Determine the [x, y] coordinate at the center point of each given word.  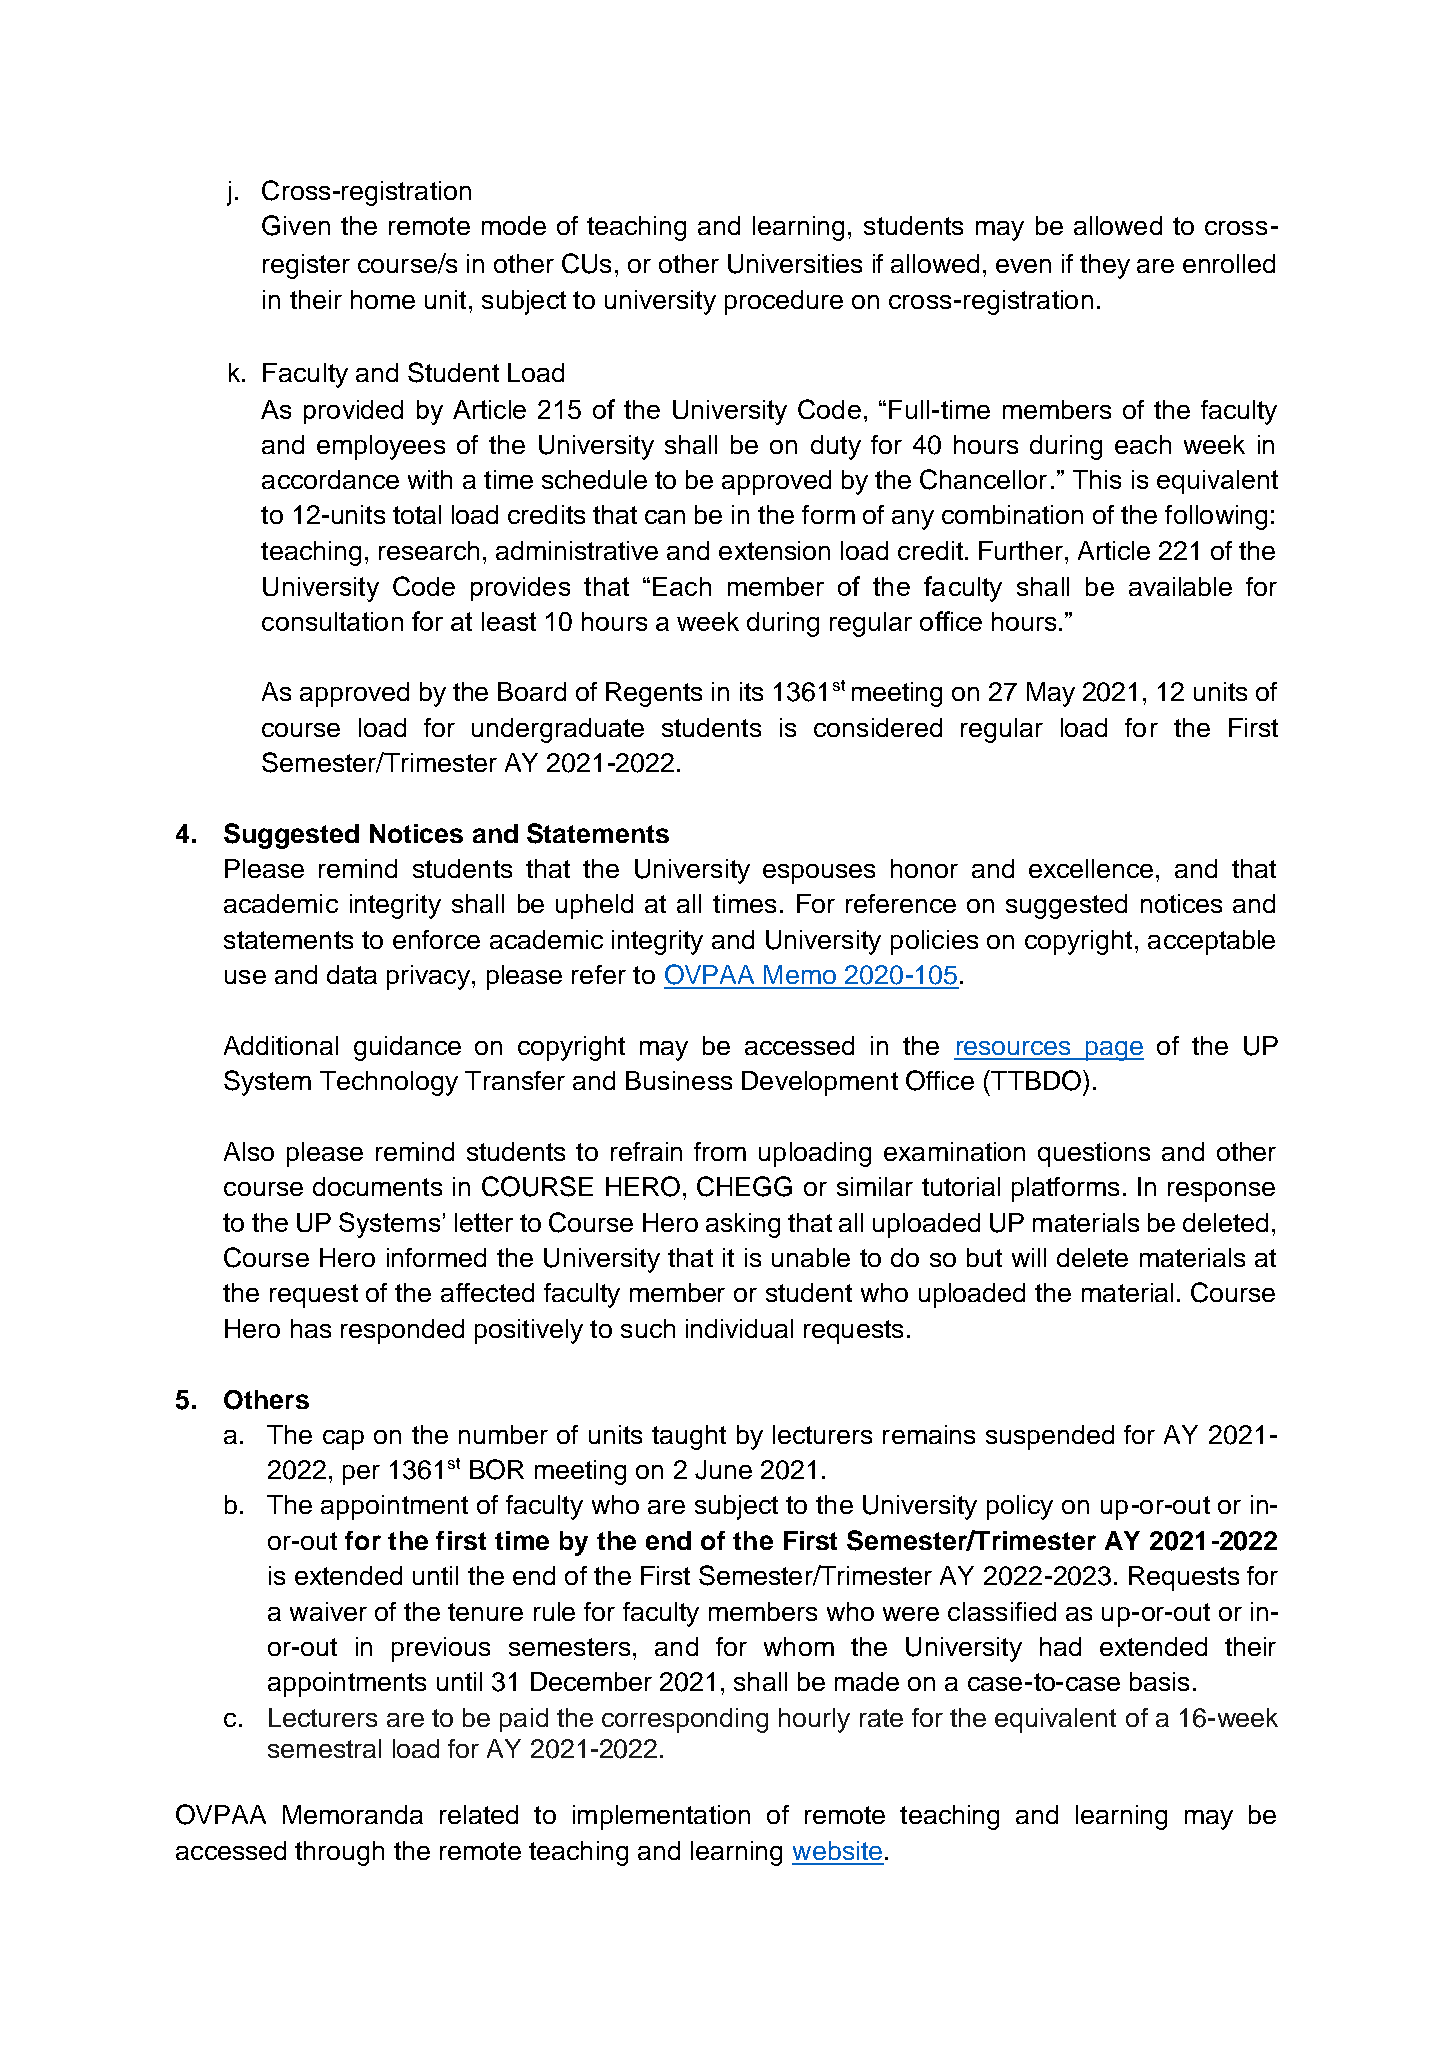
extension [774, 550]
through [339, 1853]
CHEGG [744, 1186]
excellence [1091, 868]
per [361, 1475]
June [723, 1470]
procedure [784, 302]
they [1105, 266]
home [383, 299]
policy [1020, 1507]
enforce [436, 939]
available [1180, 586]
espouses [819, 874]
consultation [332, 621]
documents [377, 1186]
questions [1094, 1154]
